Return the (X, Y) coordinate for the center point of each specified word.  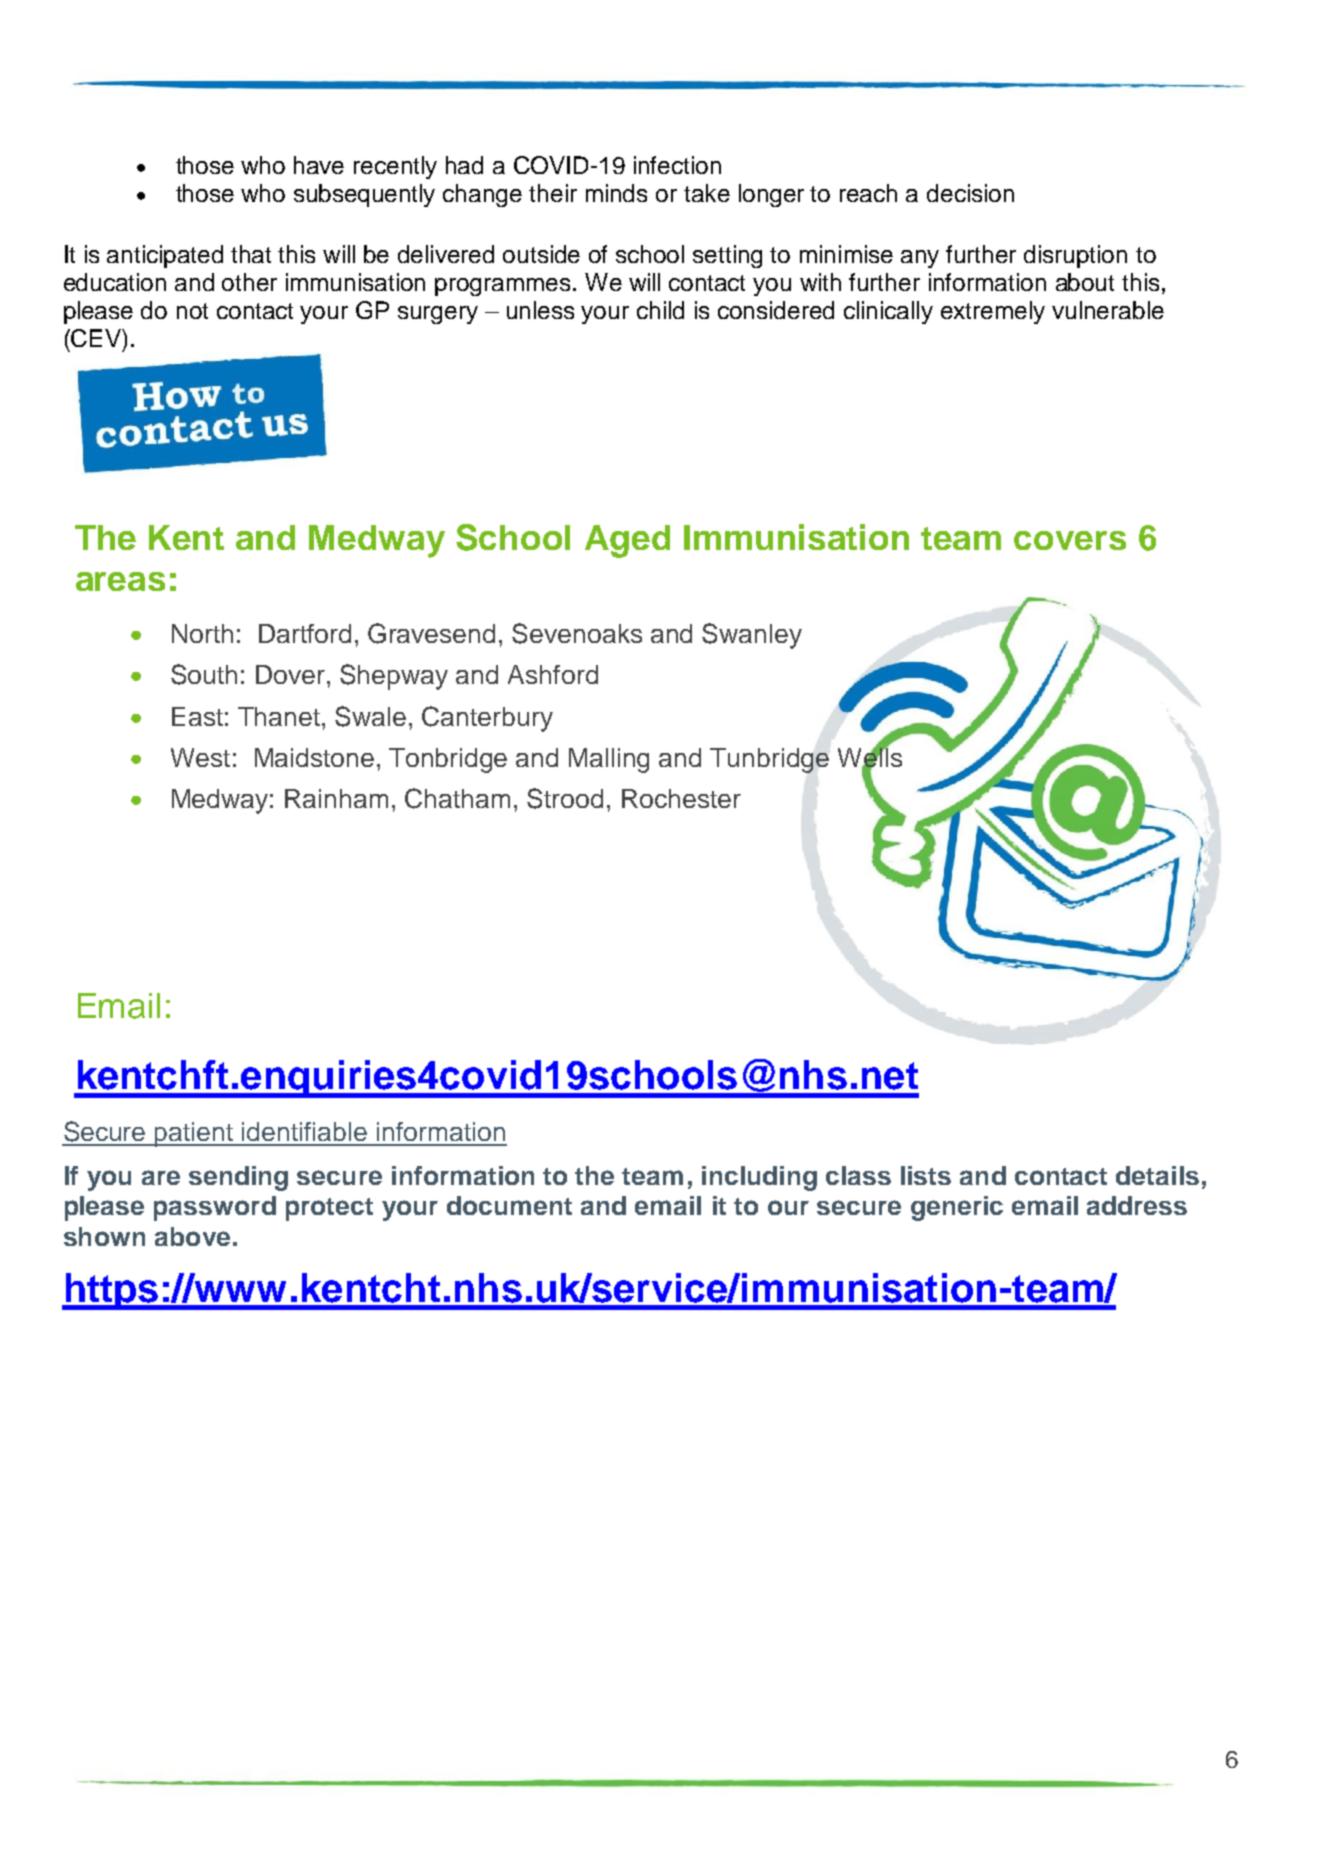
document (509, 1205)
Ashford (553, 674)
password (215, 1208)
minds (616, 193)
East (197, 716)
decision (970, 193)
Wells (870, 757)
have (319, 165)
